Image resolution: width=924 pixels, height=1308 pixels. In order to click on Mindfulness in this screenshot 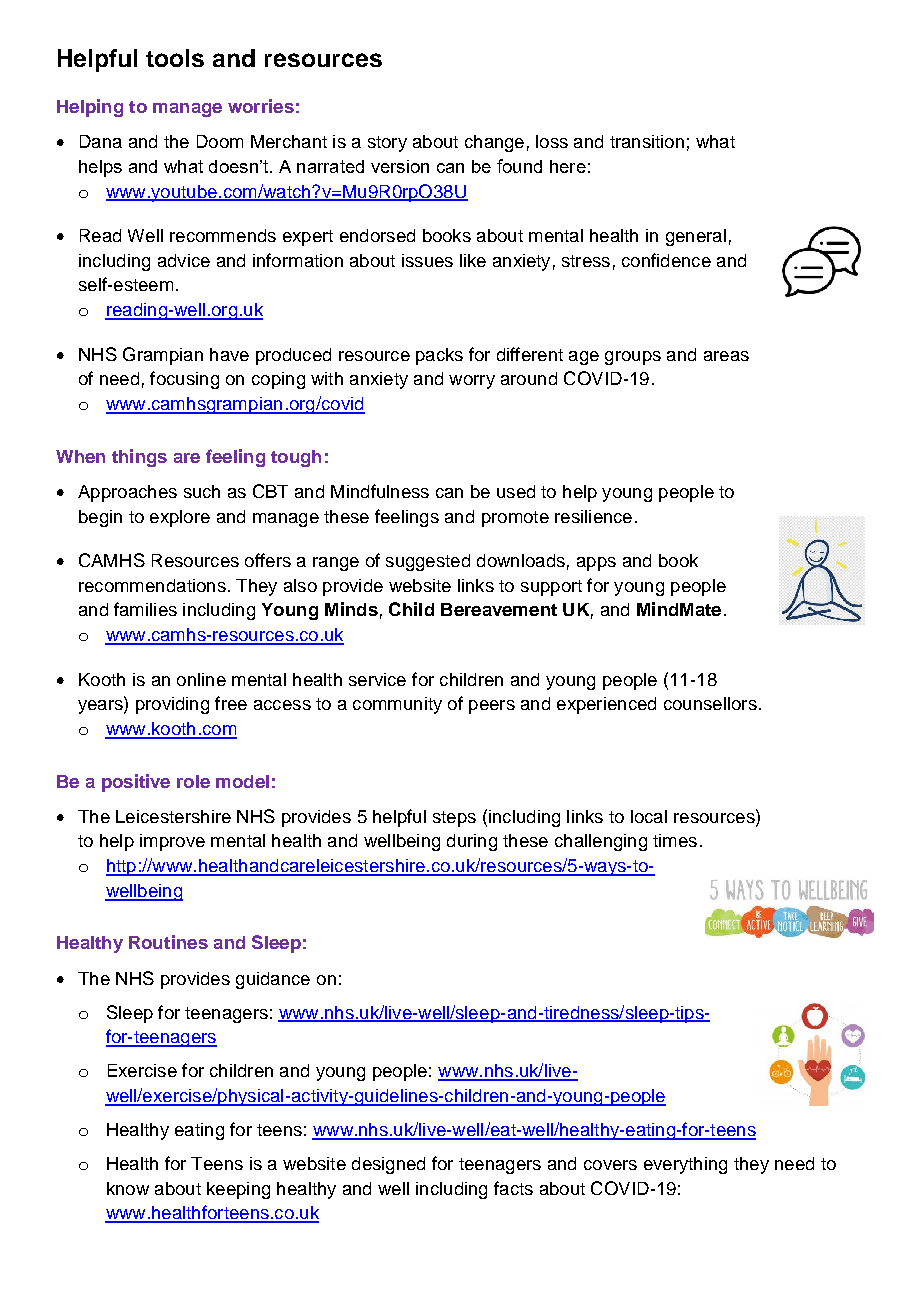, I will do `click(380, 491)`.
